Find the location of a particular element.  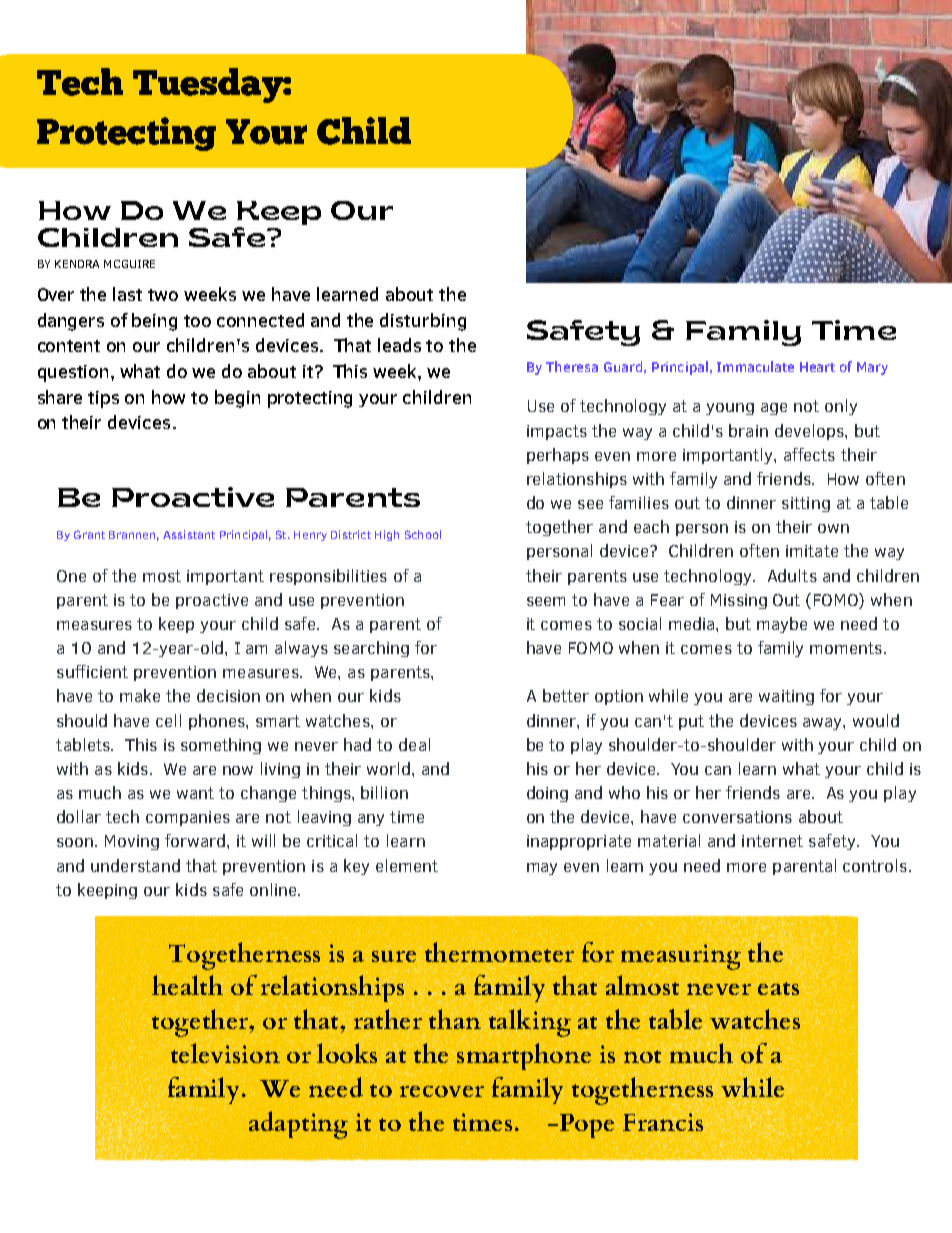

element is located at coordinates (407, 865).
